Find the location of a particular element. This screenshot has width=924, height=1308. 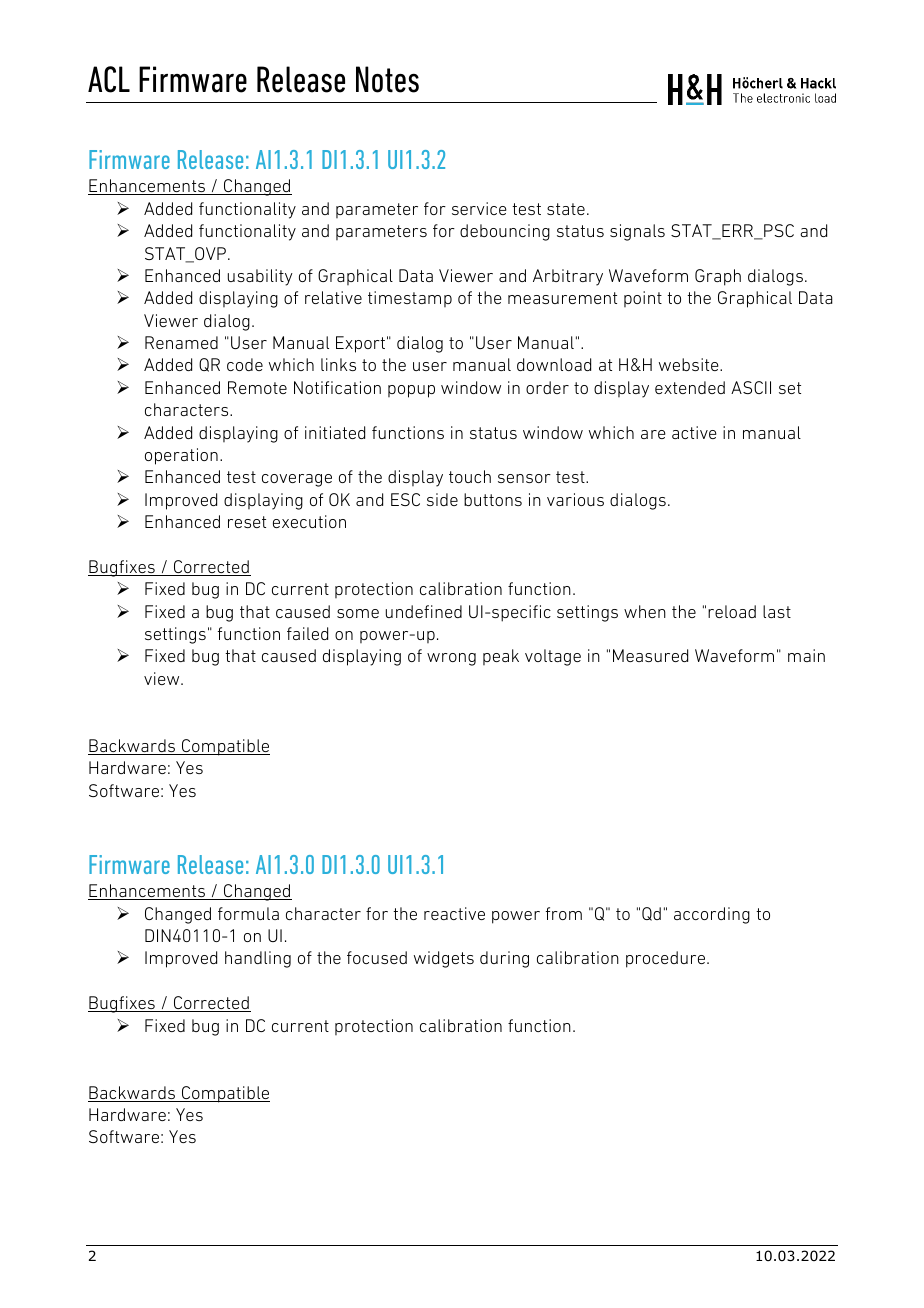

Measured is located at coordinates (650, 655).
